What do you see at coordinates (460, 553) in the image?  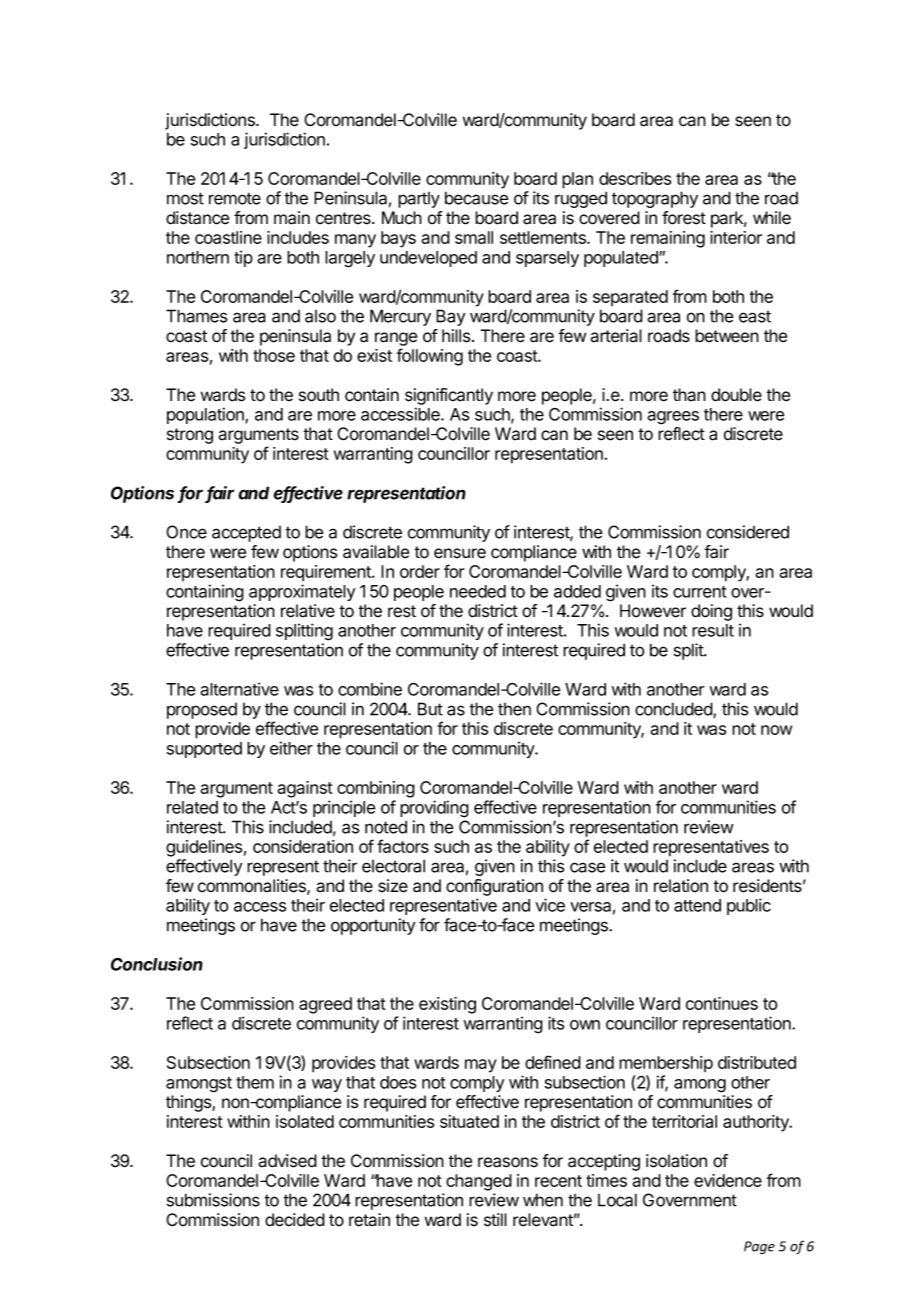 I see `ensure` at bounding box center [460, 553].
